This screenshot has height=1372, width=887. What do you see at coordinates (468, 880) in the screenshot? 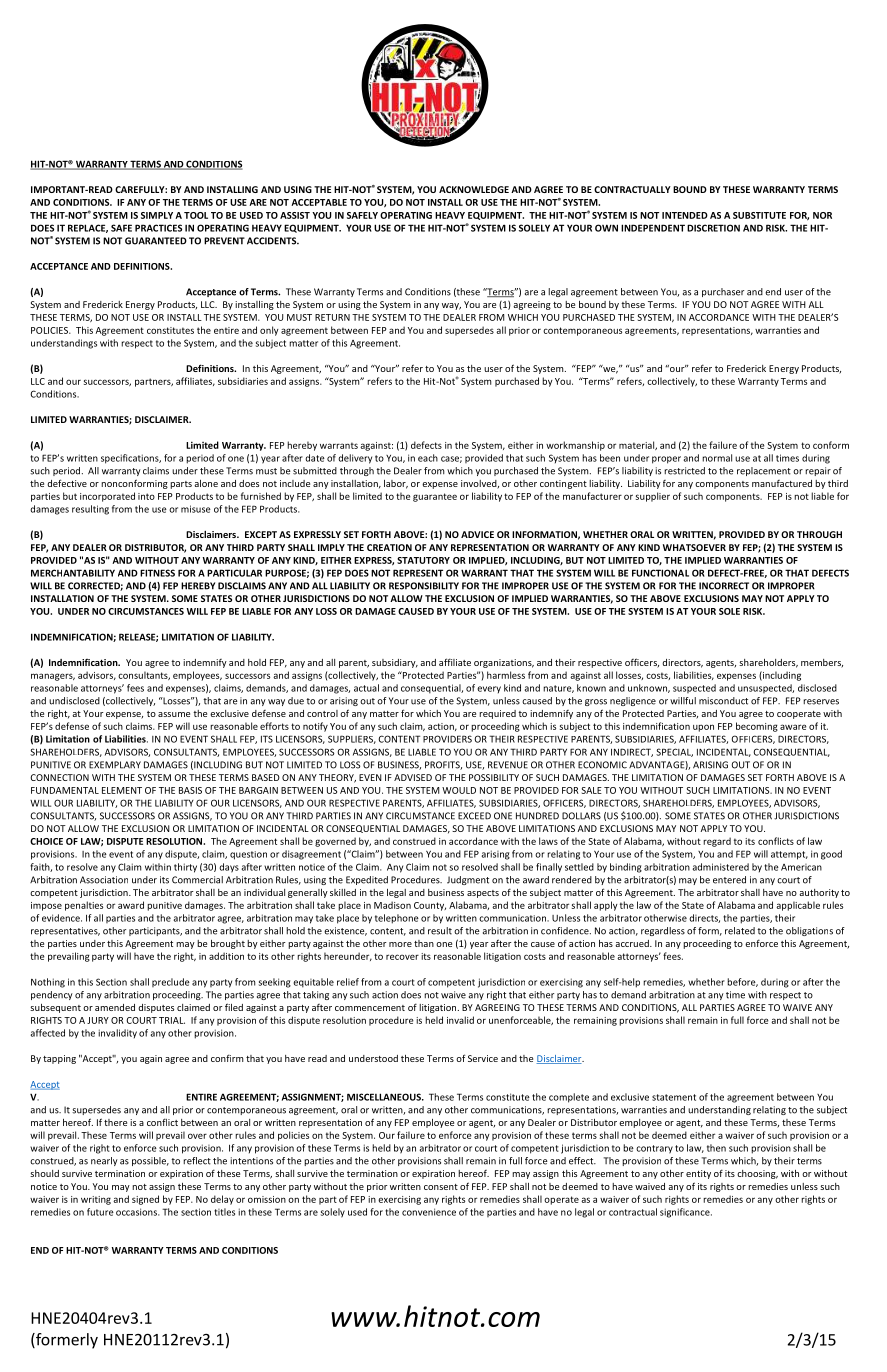
I see `Judgment` at bounding box center [468, 880].
